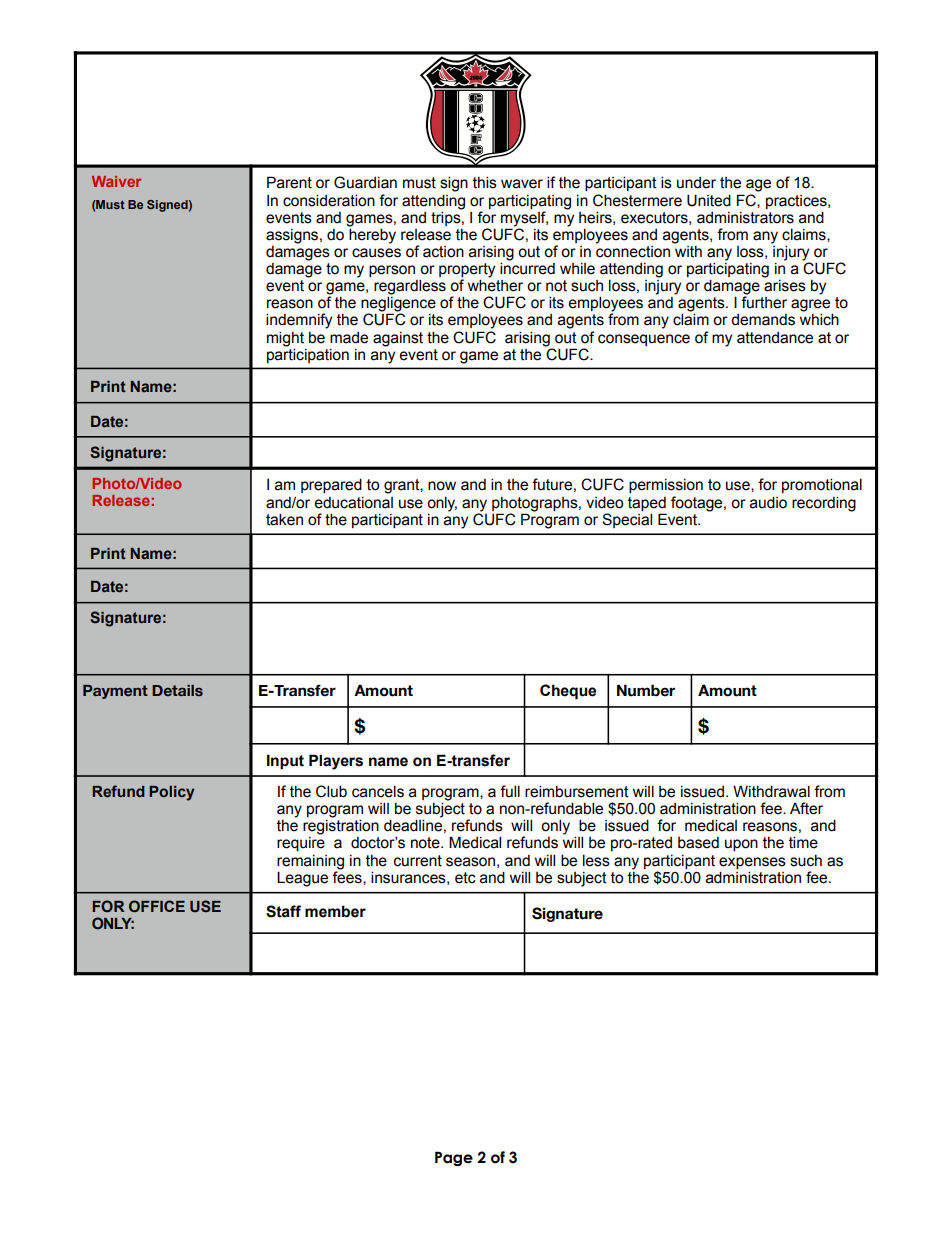  I want to click on upon, so click(741, 845).
